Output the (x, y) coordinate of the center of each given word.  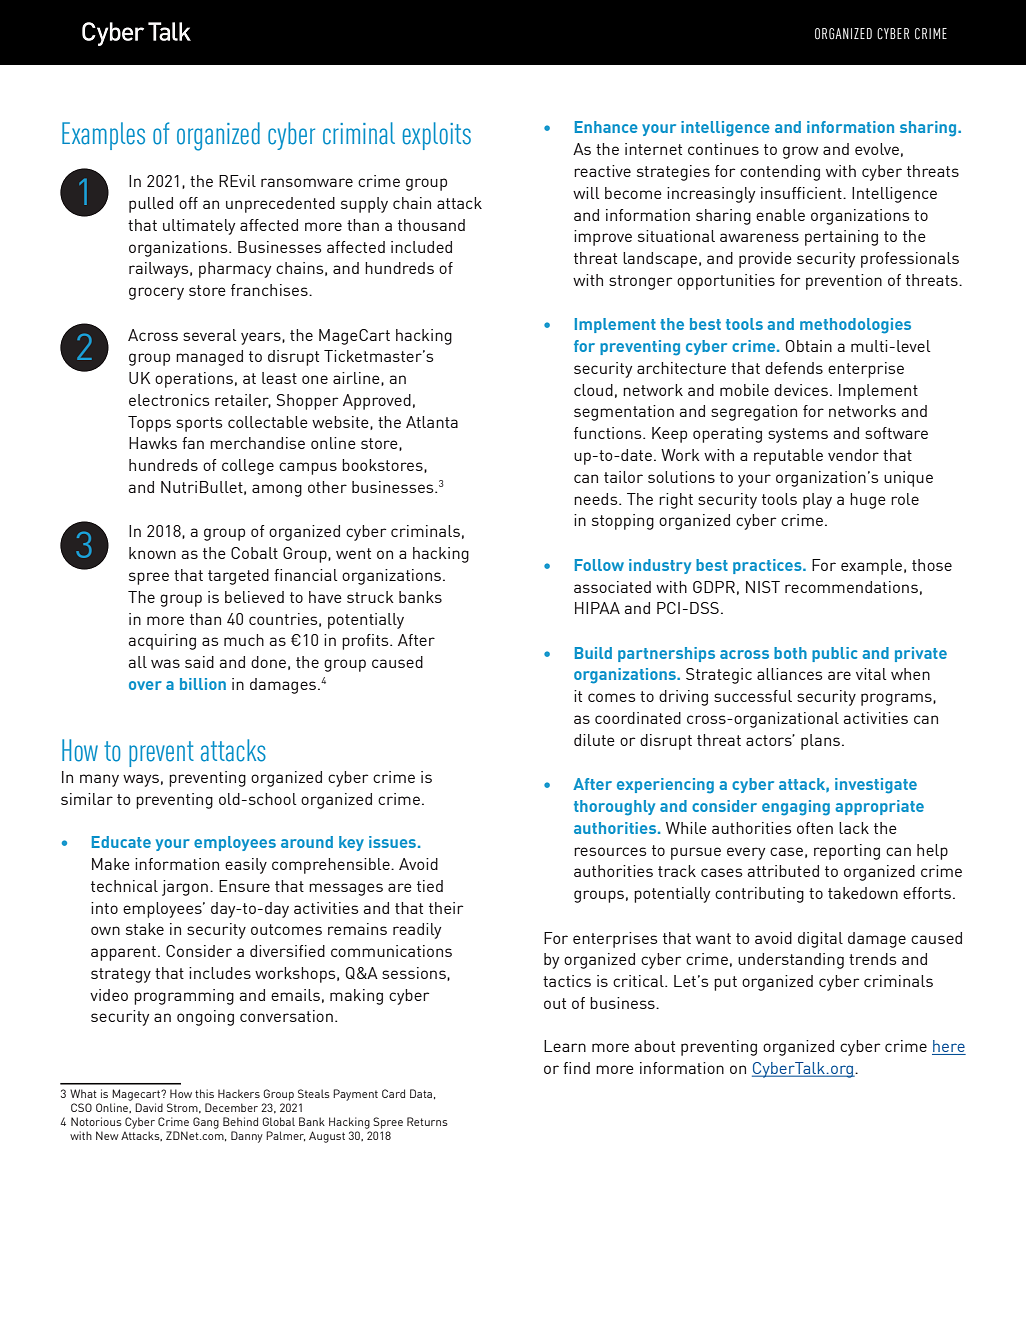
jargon (185, 888)
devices (801, 390)
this (204, 1093)
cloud (593, 390)
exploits (437, 136)
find (576, 1068)
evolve (877, 149)
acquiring (162, 642)
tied (430, 886)
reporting (847, 852)
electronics (169, 400)
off (188, 203)
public (835, 654)
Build (593, 653)
